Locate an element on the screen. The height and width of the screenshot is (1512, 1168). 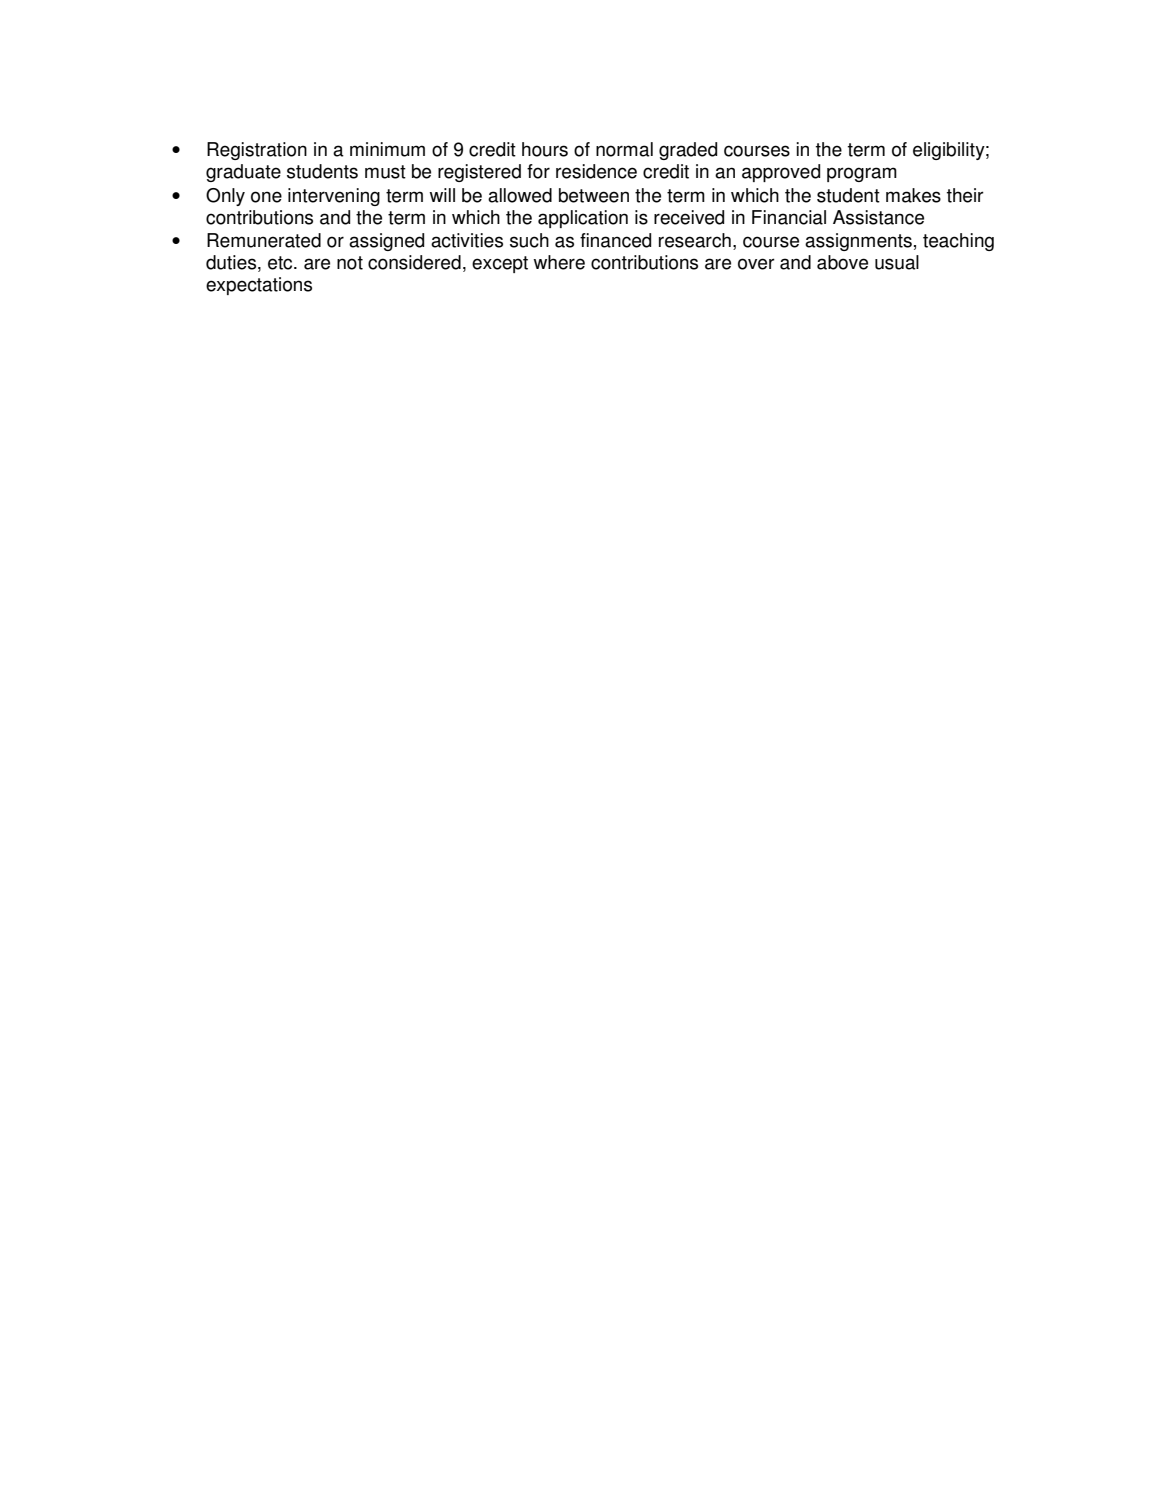
assignments is located at coordinates (858, 242).
